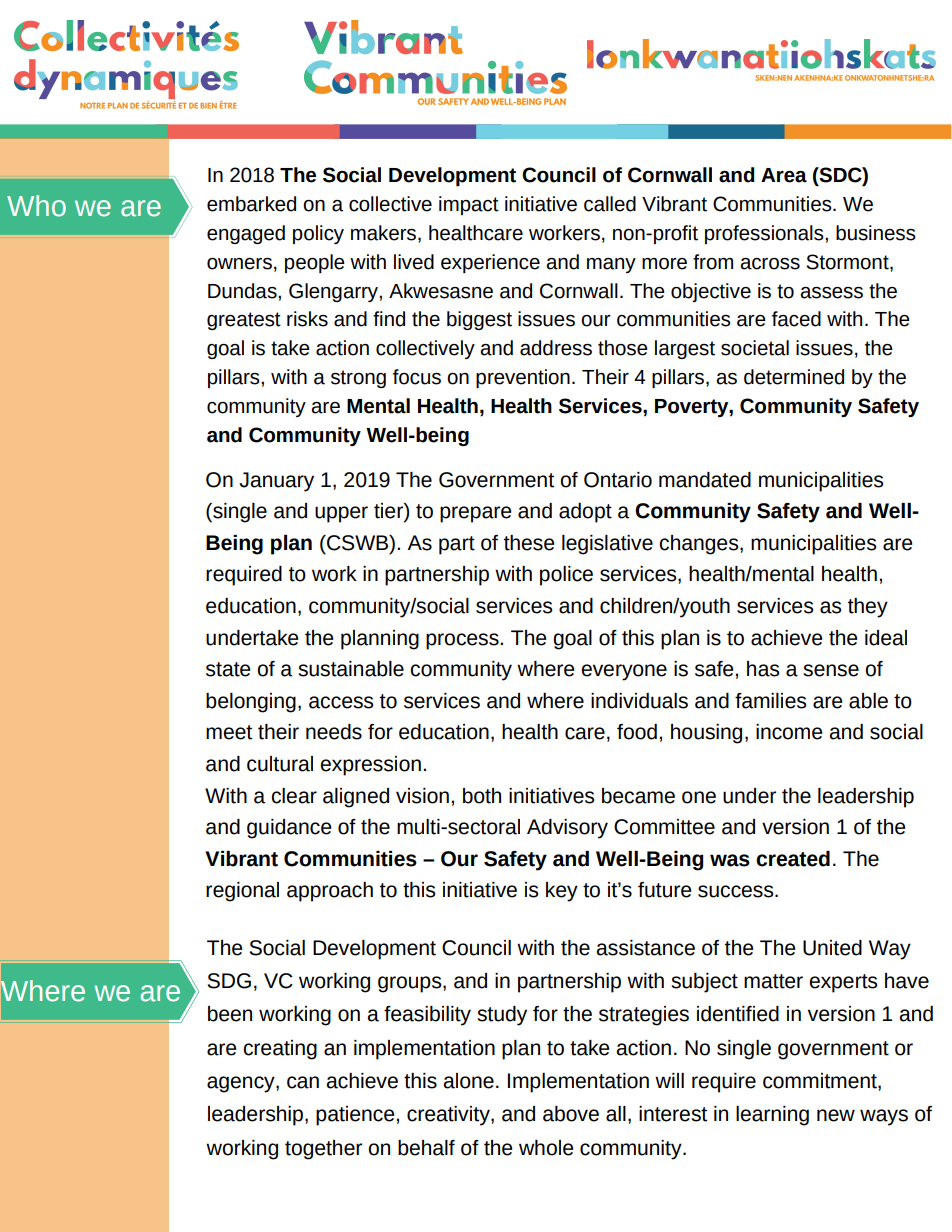  What do you see at coordinates (793, 859) in the image?
I see `created` at bounding box center [793, 859].
